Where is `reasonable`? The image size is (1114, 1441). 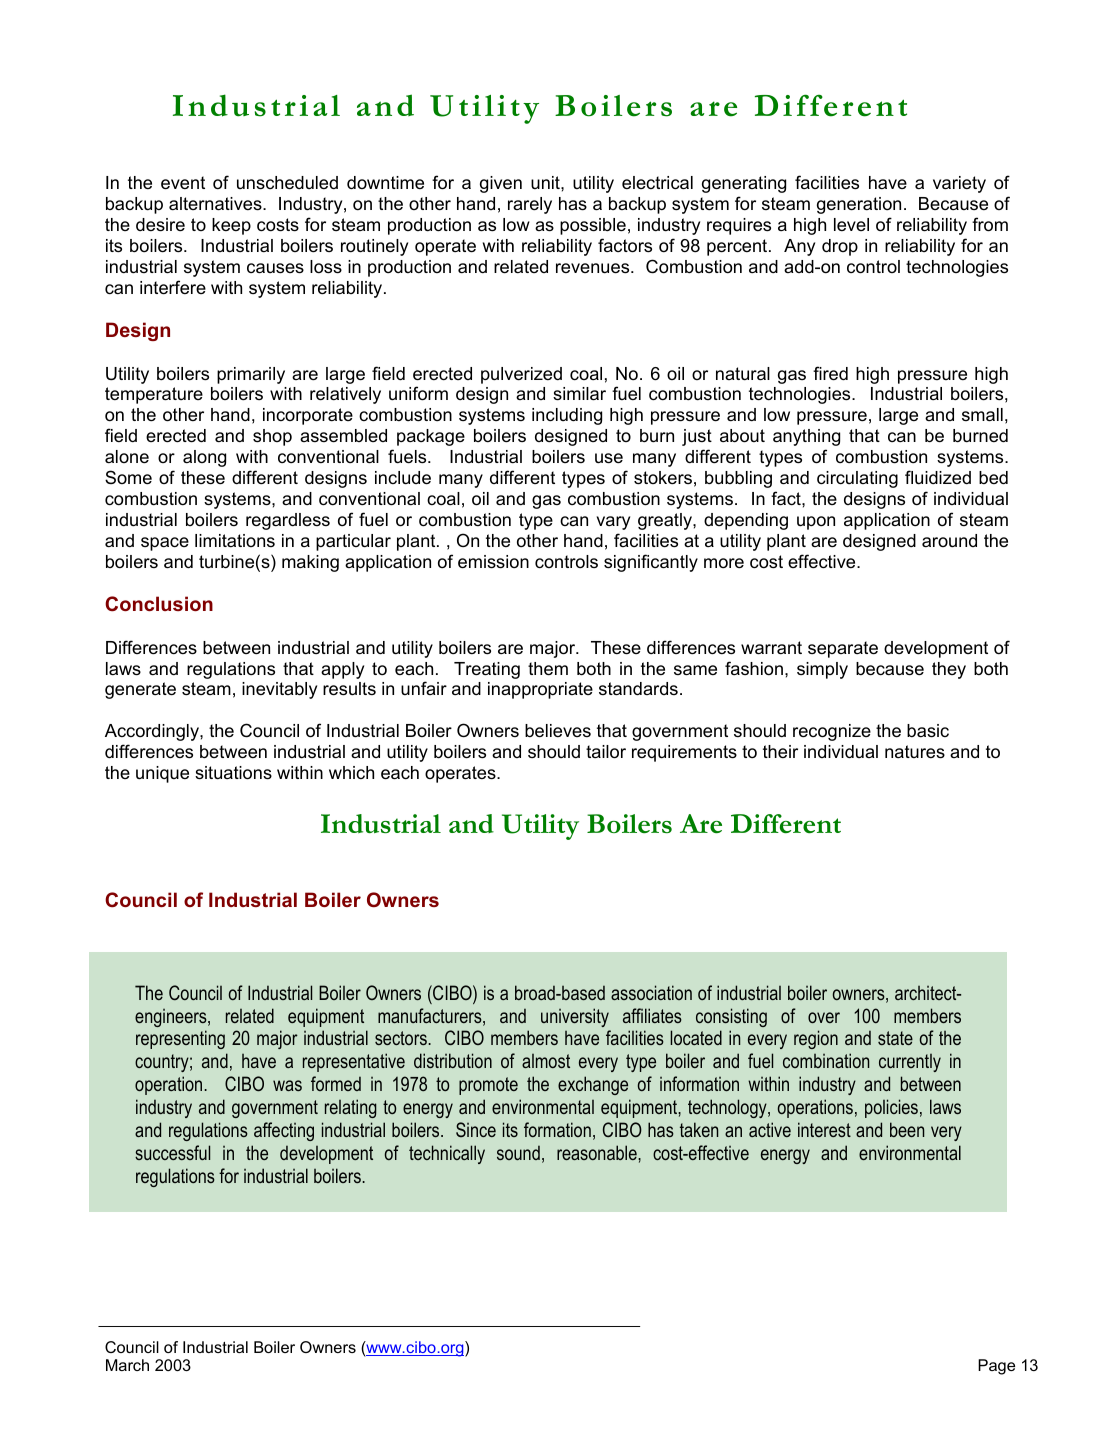 reasonable is located at coordinates (598, 1152).
